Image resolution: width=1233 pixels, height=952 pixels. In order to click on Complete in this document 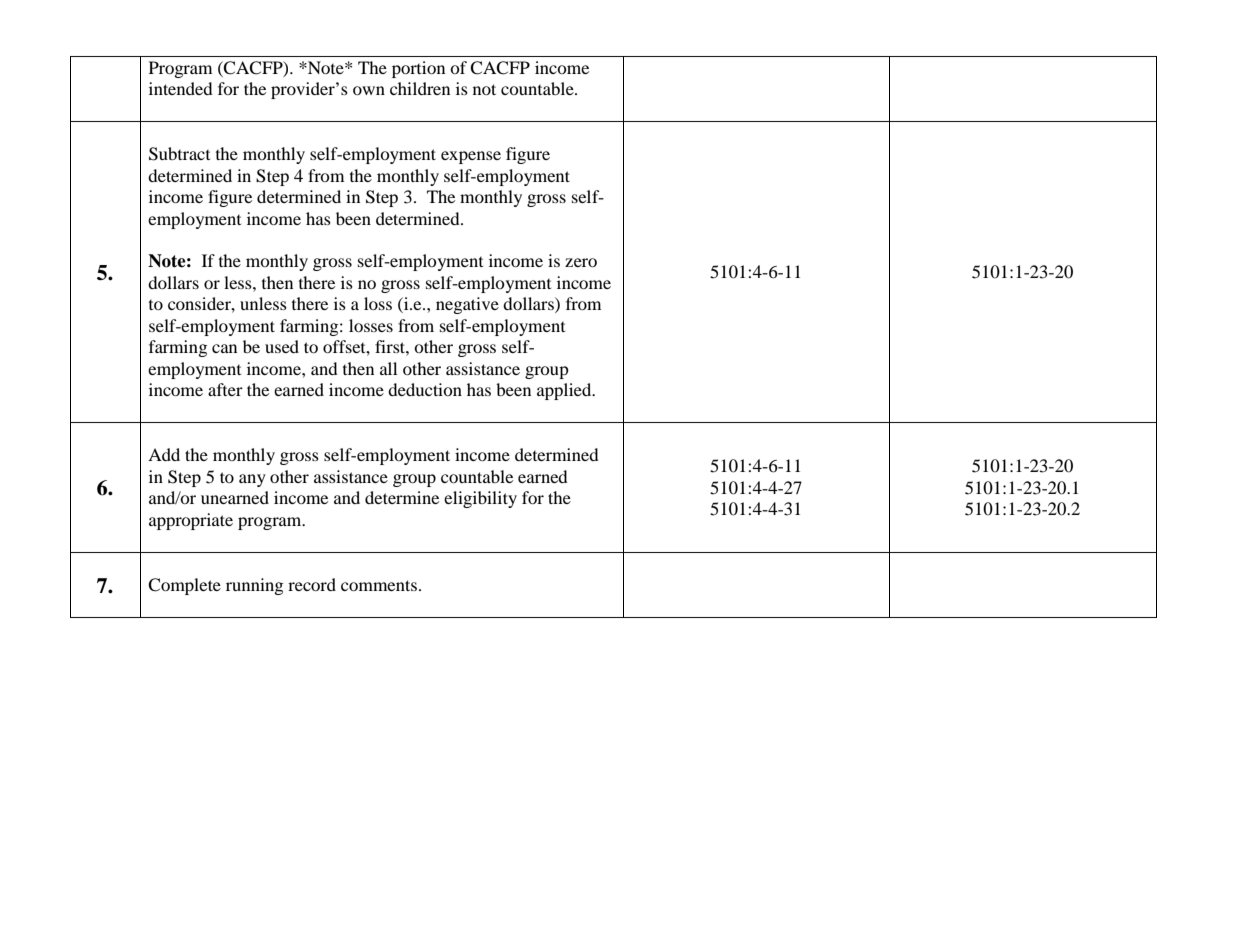, I will do `click(184, 586)`.
